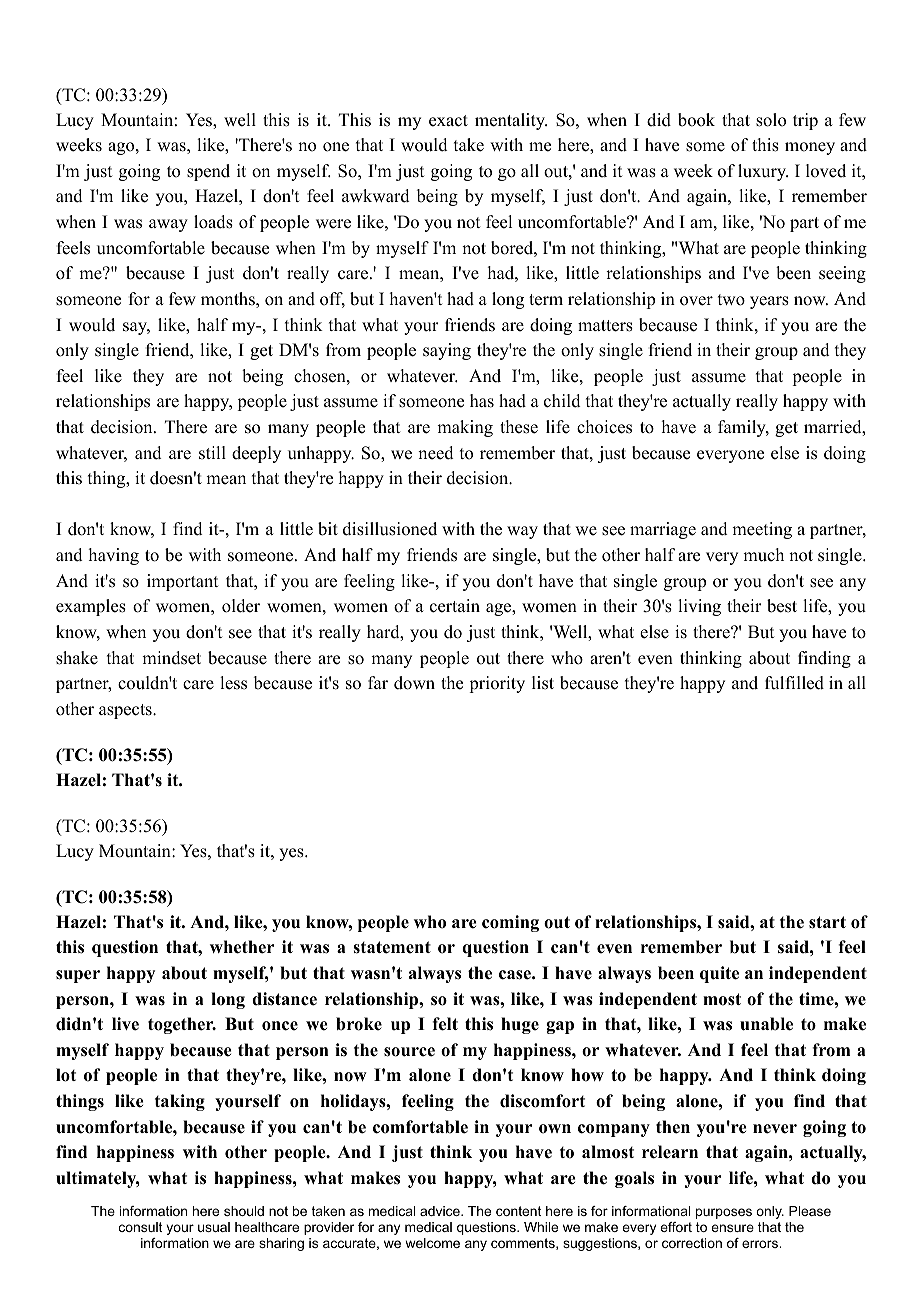 The height and width of the screenshot is (1307, 924). Describe the element at coordinates (414, 683) in the screenshot. I see `down` at that location.
